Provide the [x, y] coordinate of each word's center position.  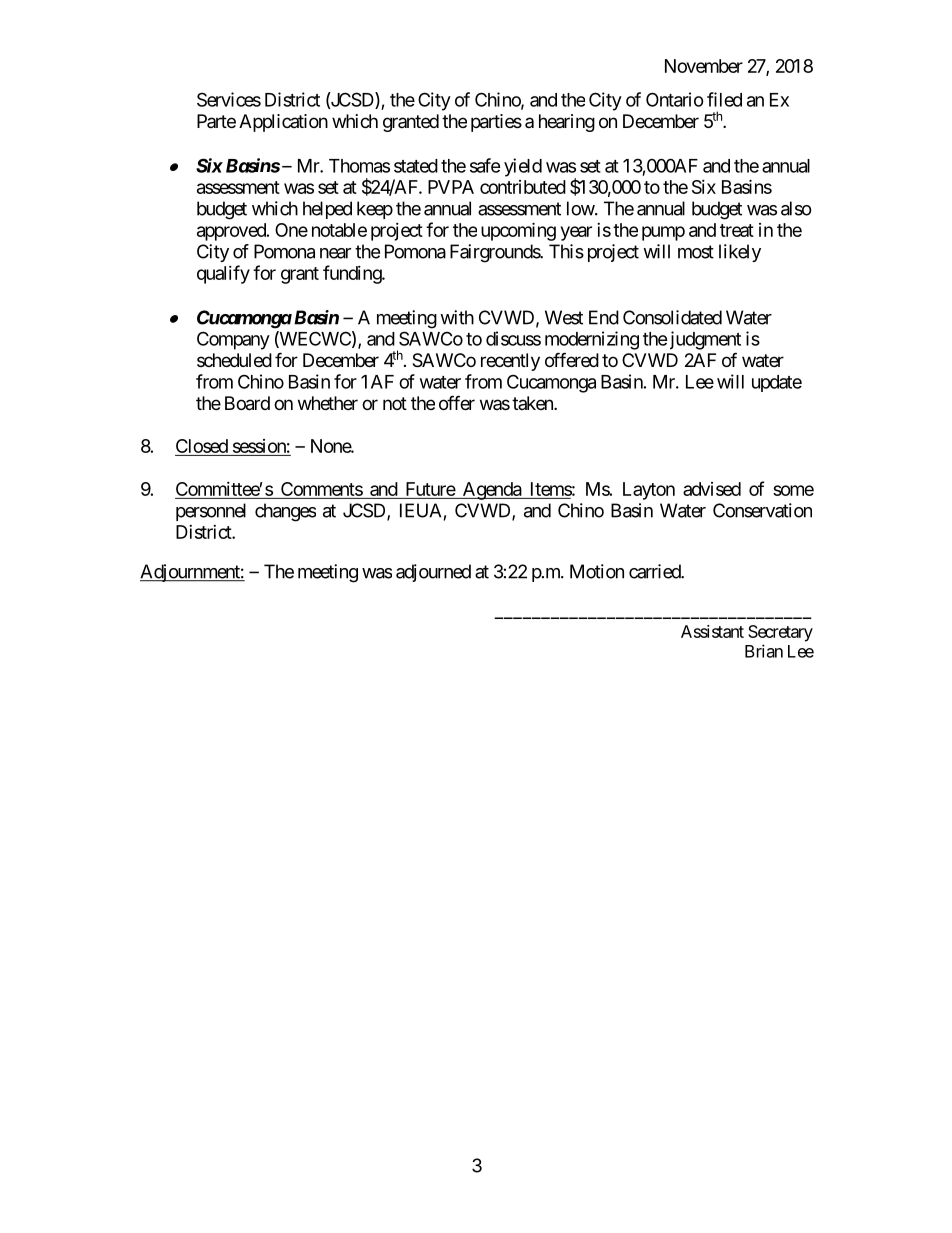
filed [724, 99]
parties [496, 123]
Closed [202, 447]
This [566, 251]
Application [283, 123]
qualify [223, 274]
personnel [211, 512]
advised [712, 489]
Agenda [491, 491]
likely [740, 253]
